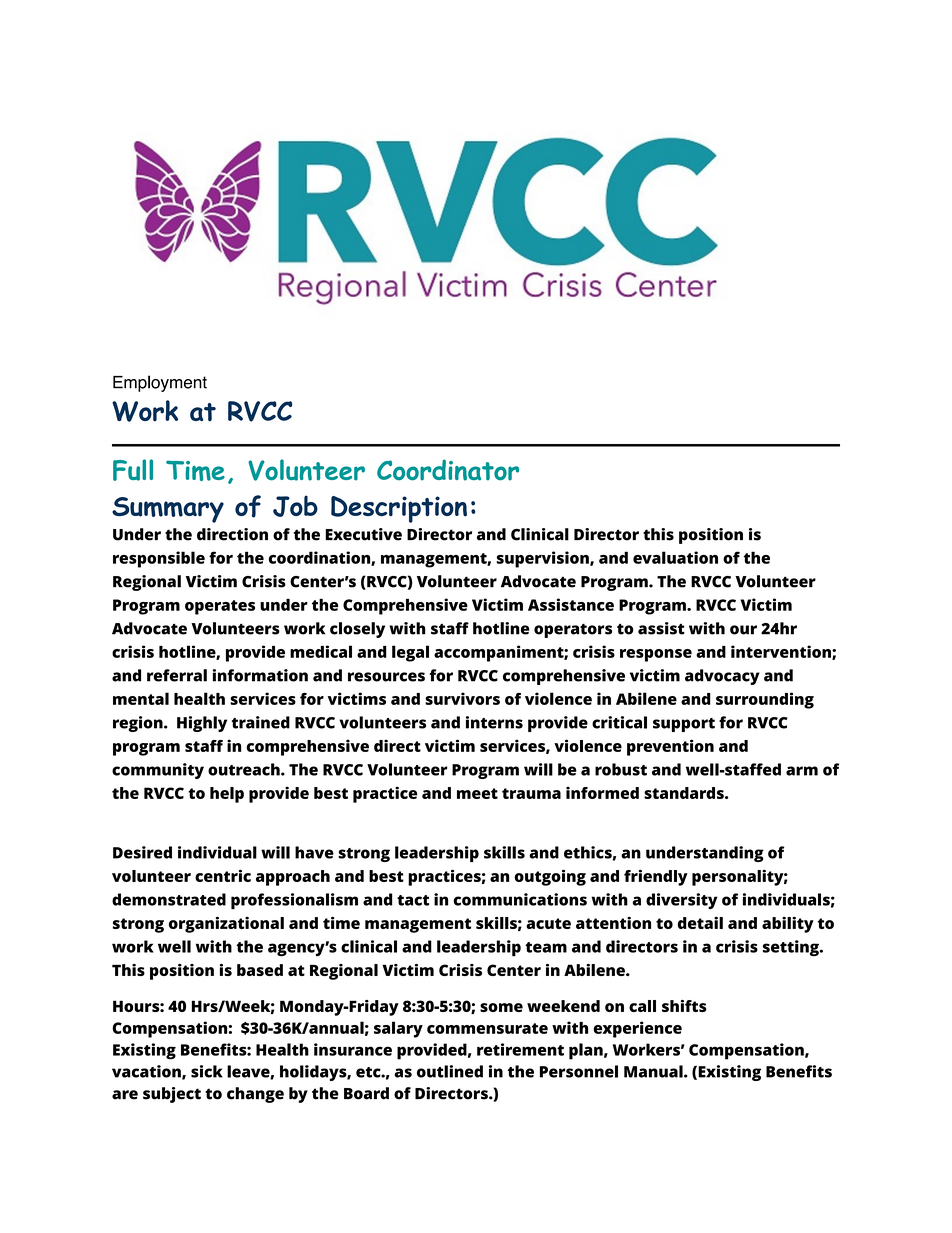 This screenshot has width=952, height=1233. Describe the element at coordinates (675, 557) in the screenshot. I see `evaluation` at that location.
